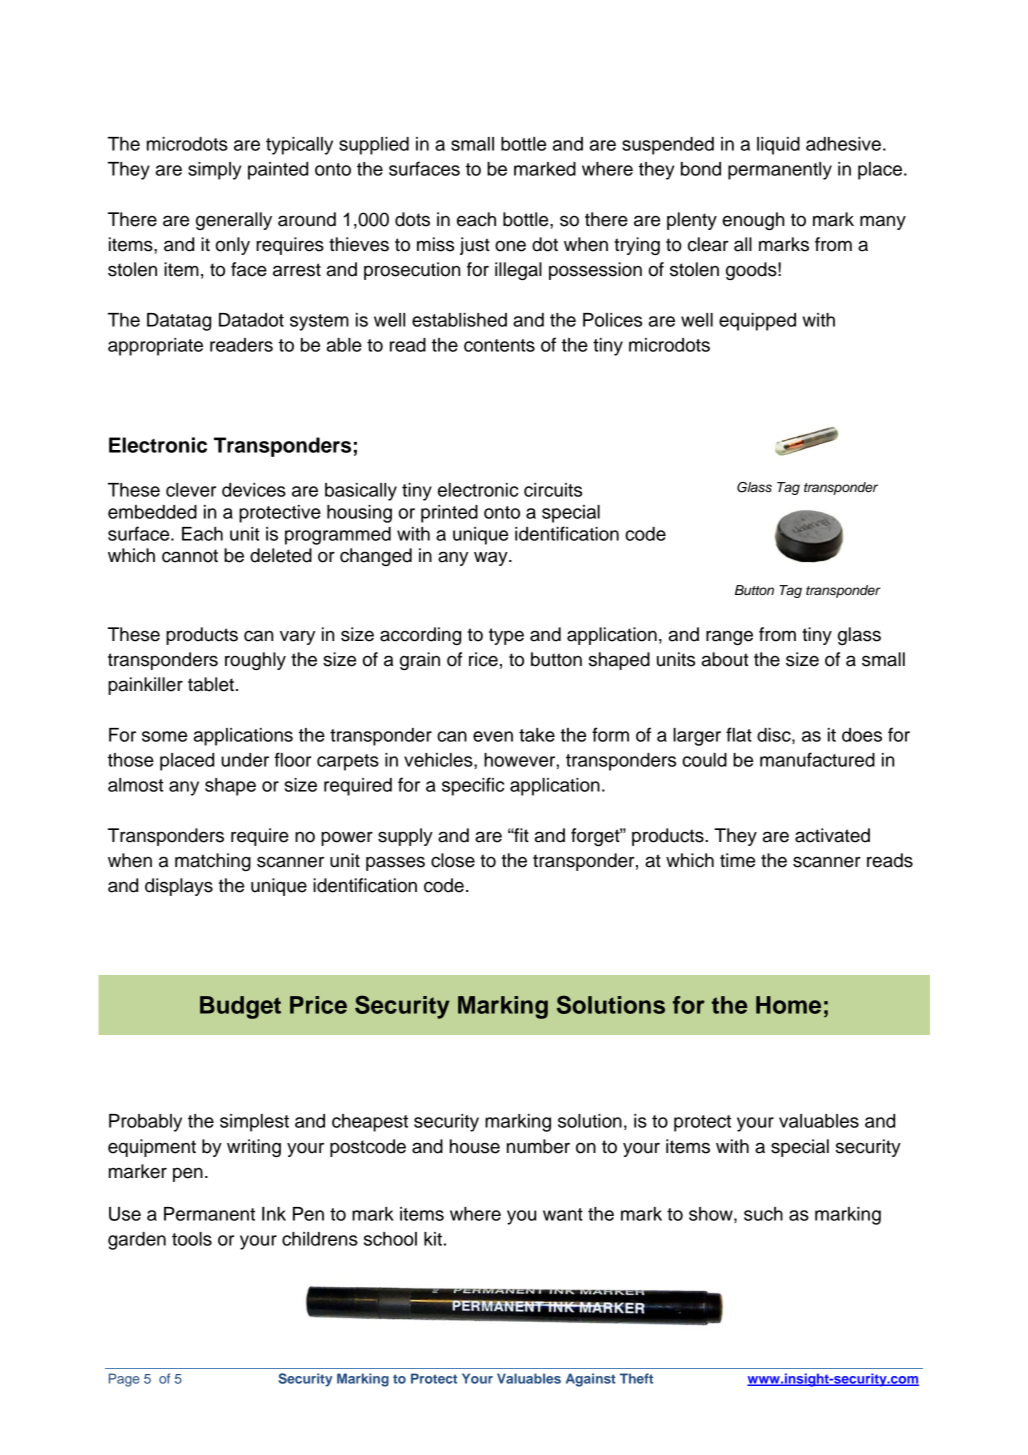 The image size is (1028, 1455). Describe the element at coordinates (214, 171) in the page. I see `simply` at that location.
